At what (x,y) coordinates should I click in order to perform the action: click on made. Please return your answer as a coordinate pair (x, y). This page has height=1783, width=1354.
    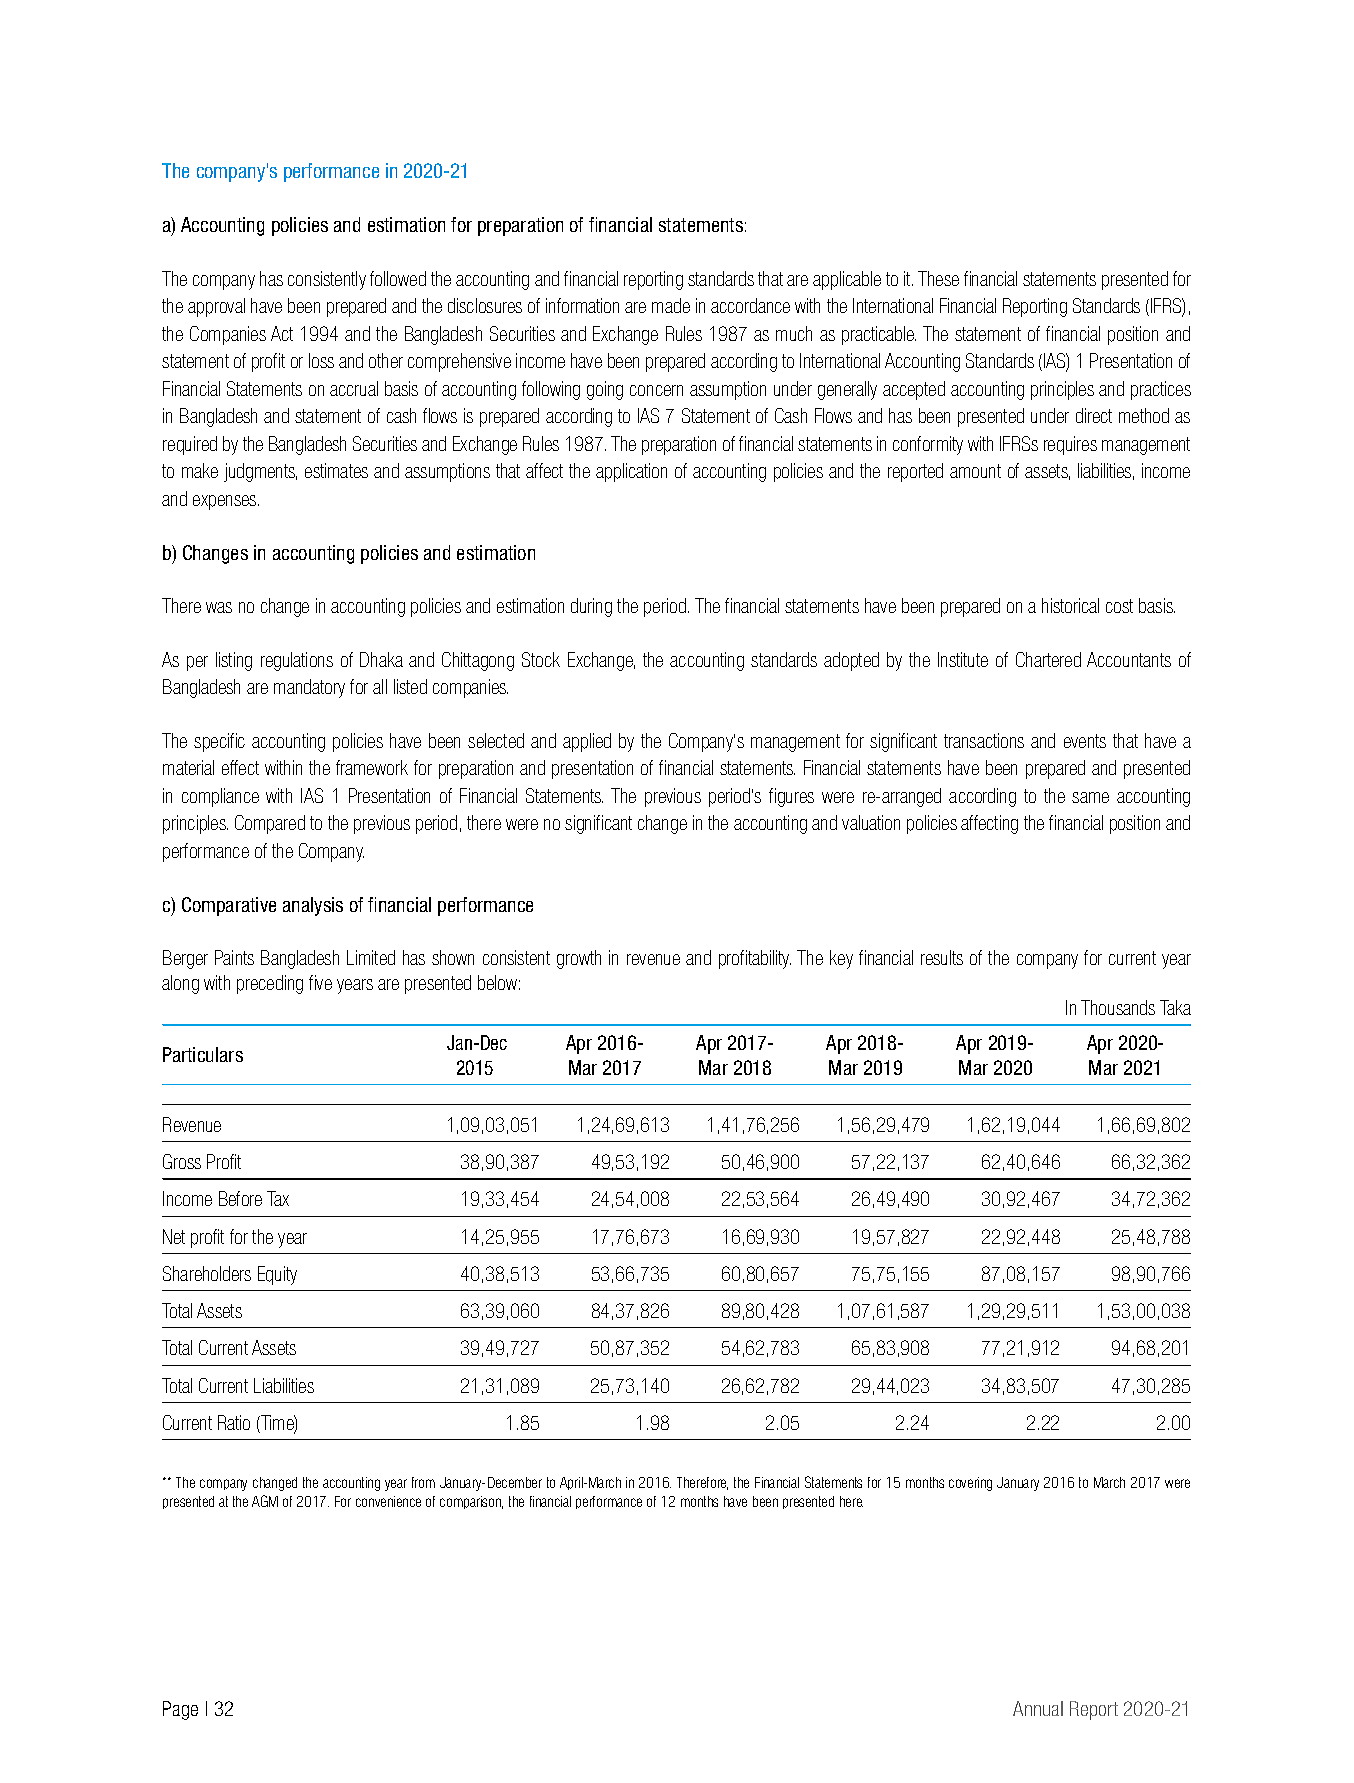
    Looking at the image, I should click on (671, 305).
